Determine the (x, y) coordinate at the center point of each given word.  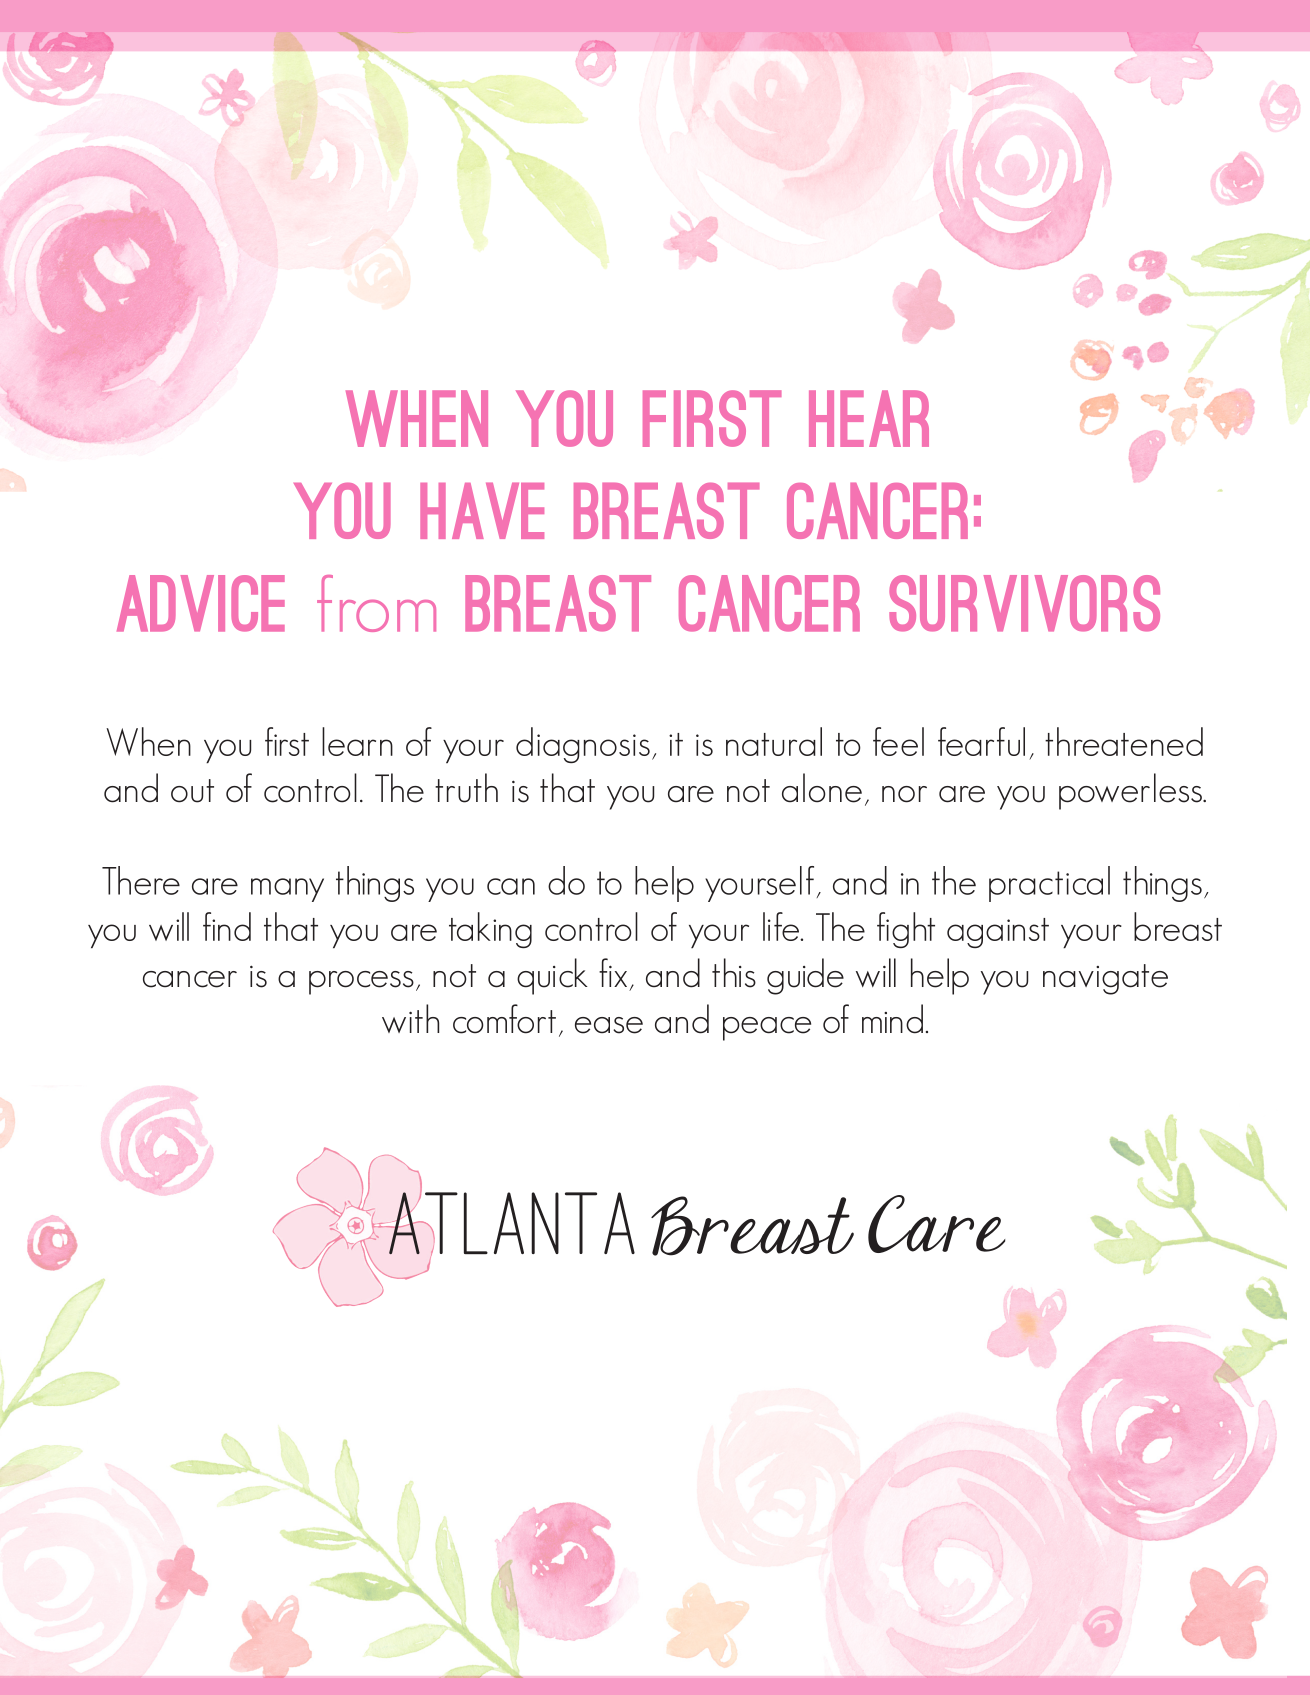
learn (357, 741)
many (287, 890)
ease (609, 1025)
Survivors (1024, 603)
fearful (981, 741)
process (361, 983)
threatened (1124, 741)
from (376, 603)
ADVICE (201, 603)
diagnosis (583, 745)
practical (1049, 884)
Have (482, 511)
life (782, 926)
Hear (869, 418)
